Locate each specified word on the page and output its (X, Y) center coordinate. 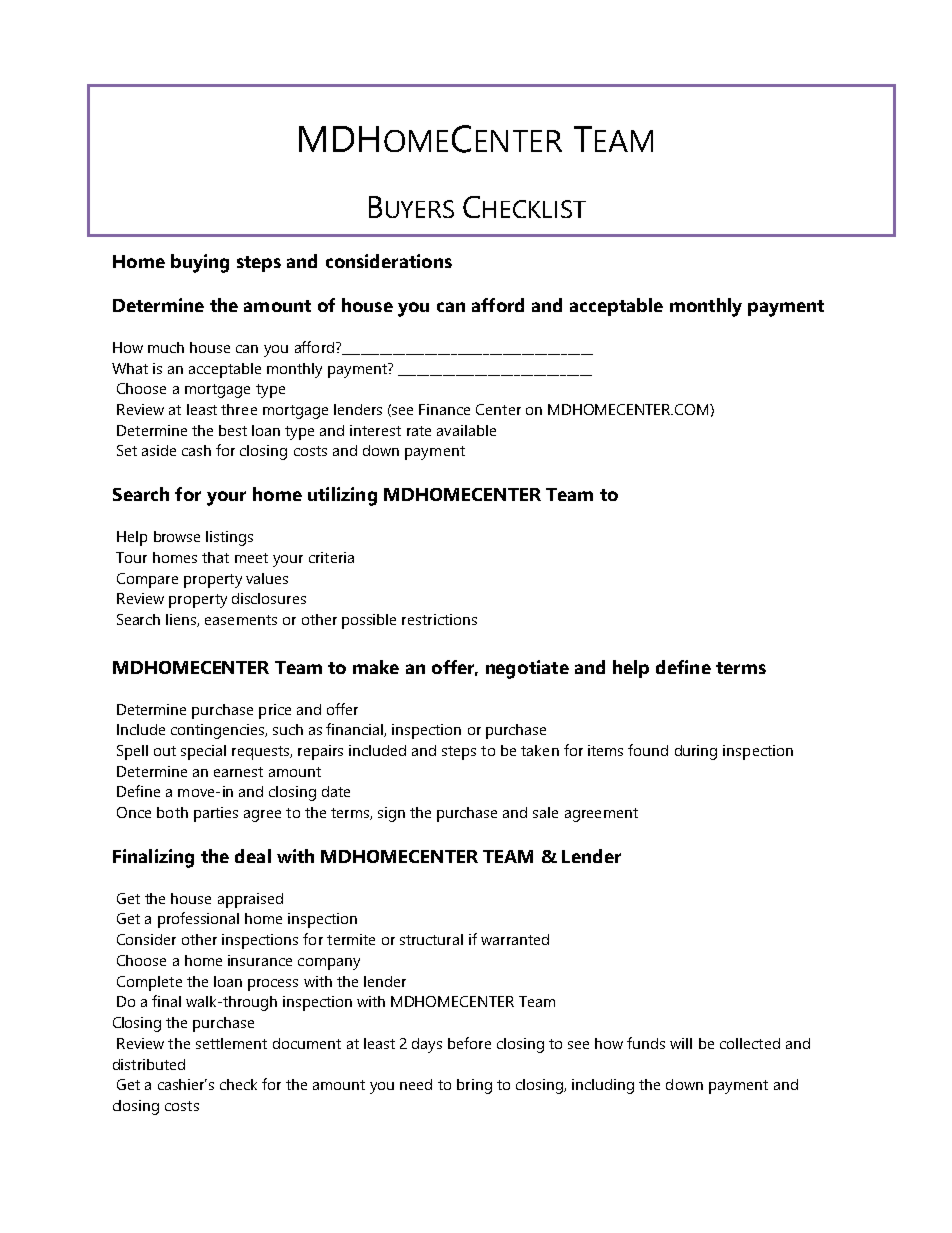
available (466, 430)
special (203, 752)
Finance (444, 409)
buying (200, 263)
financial (355, 730)
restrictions (439, 619)
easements (241, 620)
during (696, 752)
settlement (231, 1043)
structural (431, 939)
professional (198, 920)
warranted (515, 939)
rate (419, 431)
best (233, 430)
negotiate (527, 669)
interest (375, 430)
